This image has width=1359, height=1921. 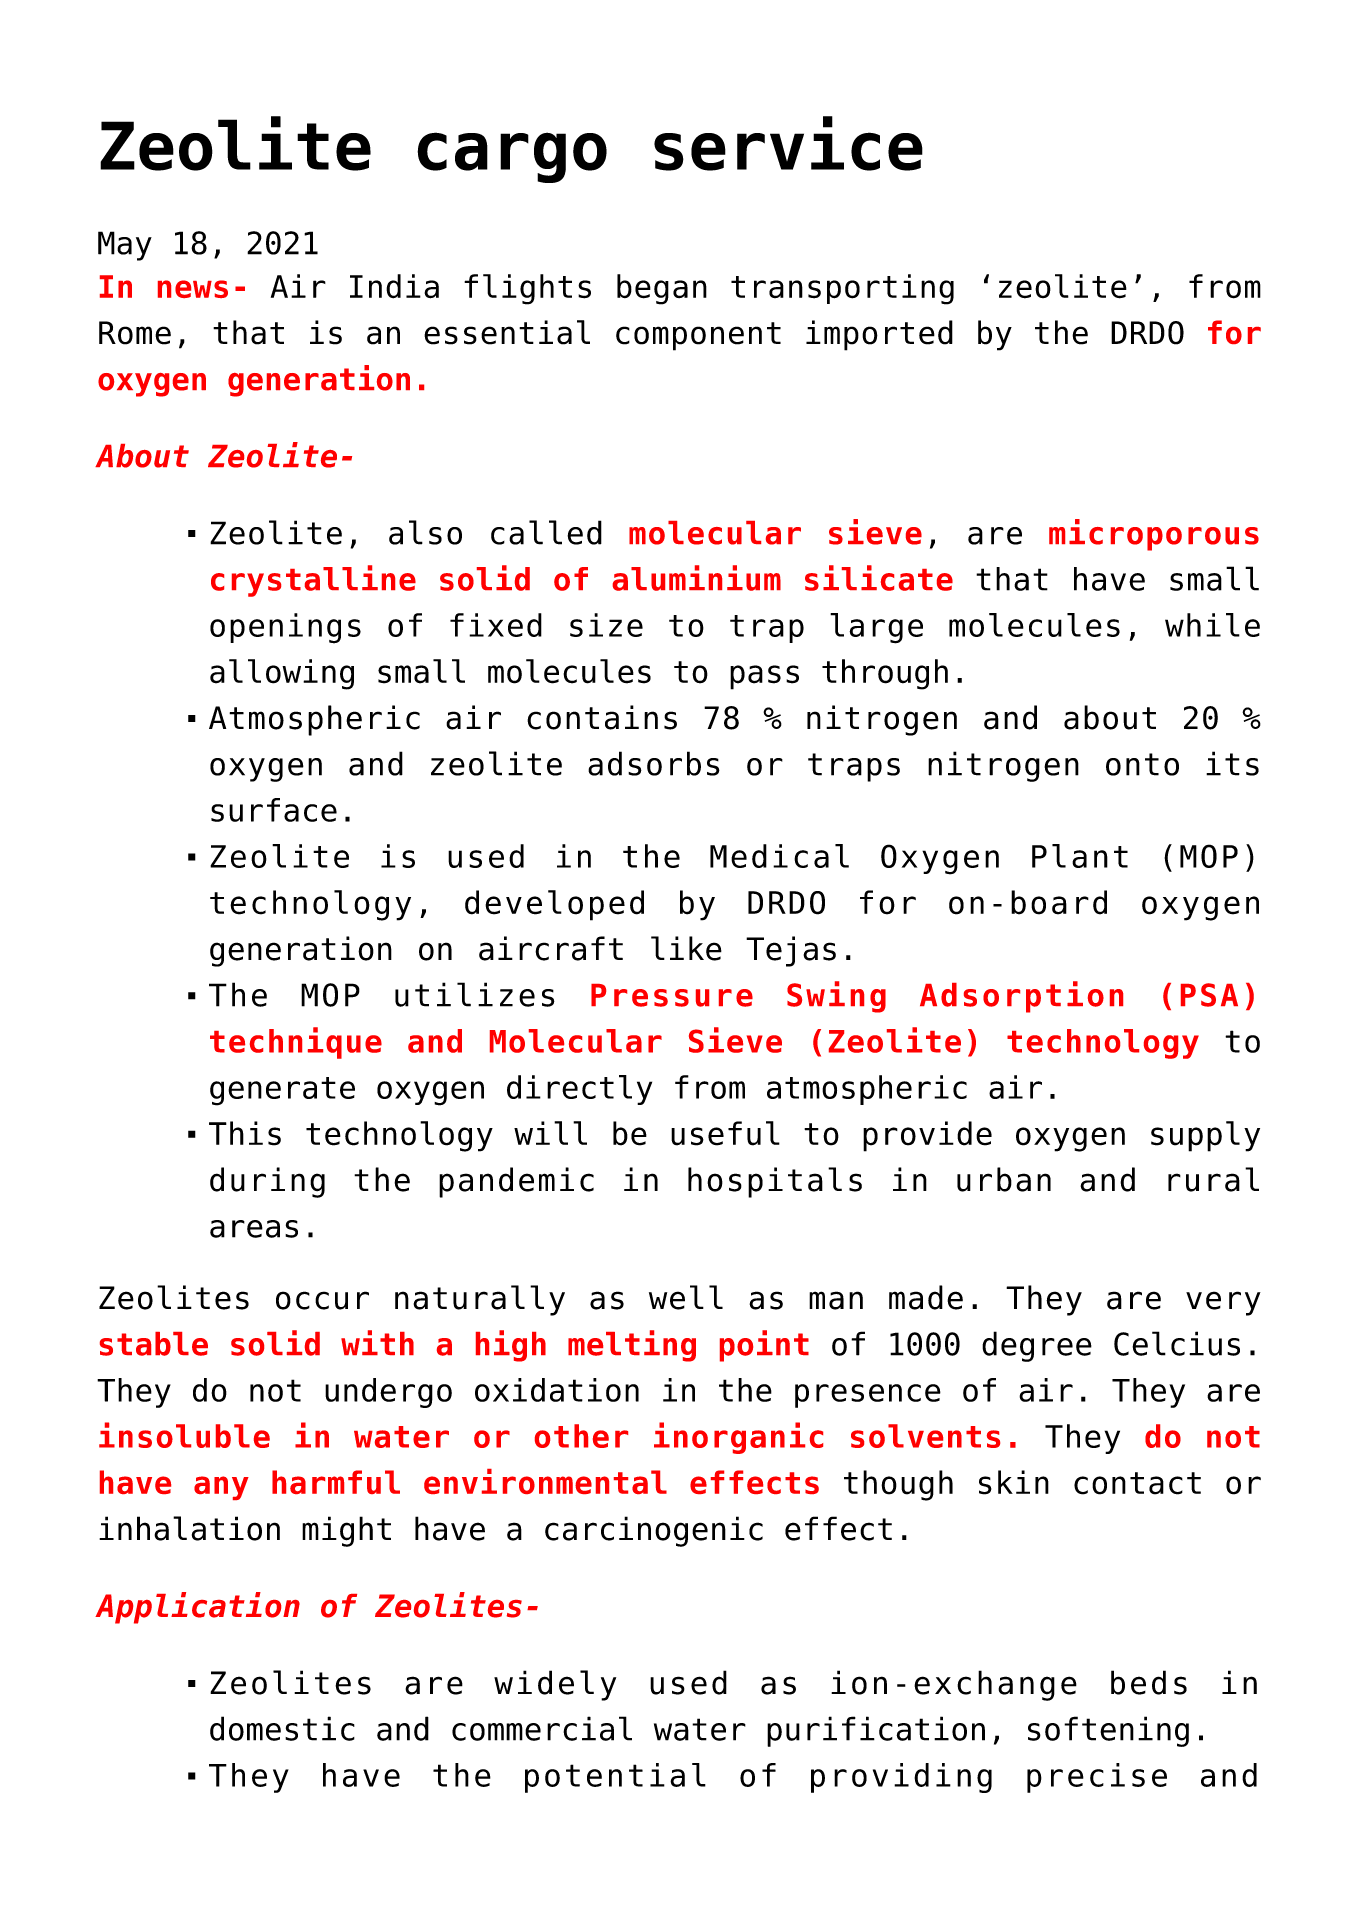 What do you see at coordinates (602, 717) in the image?
I see `contains` at bounding box center [602, 717].
